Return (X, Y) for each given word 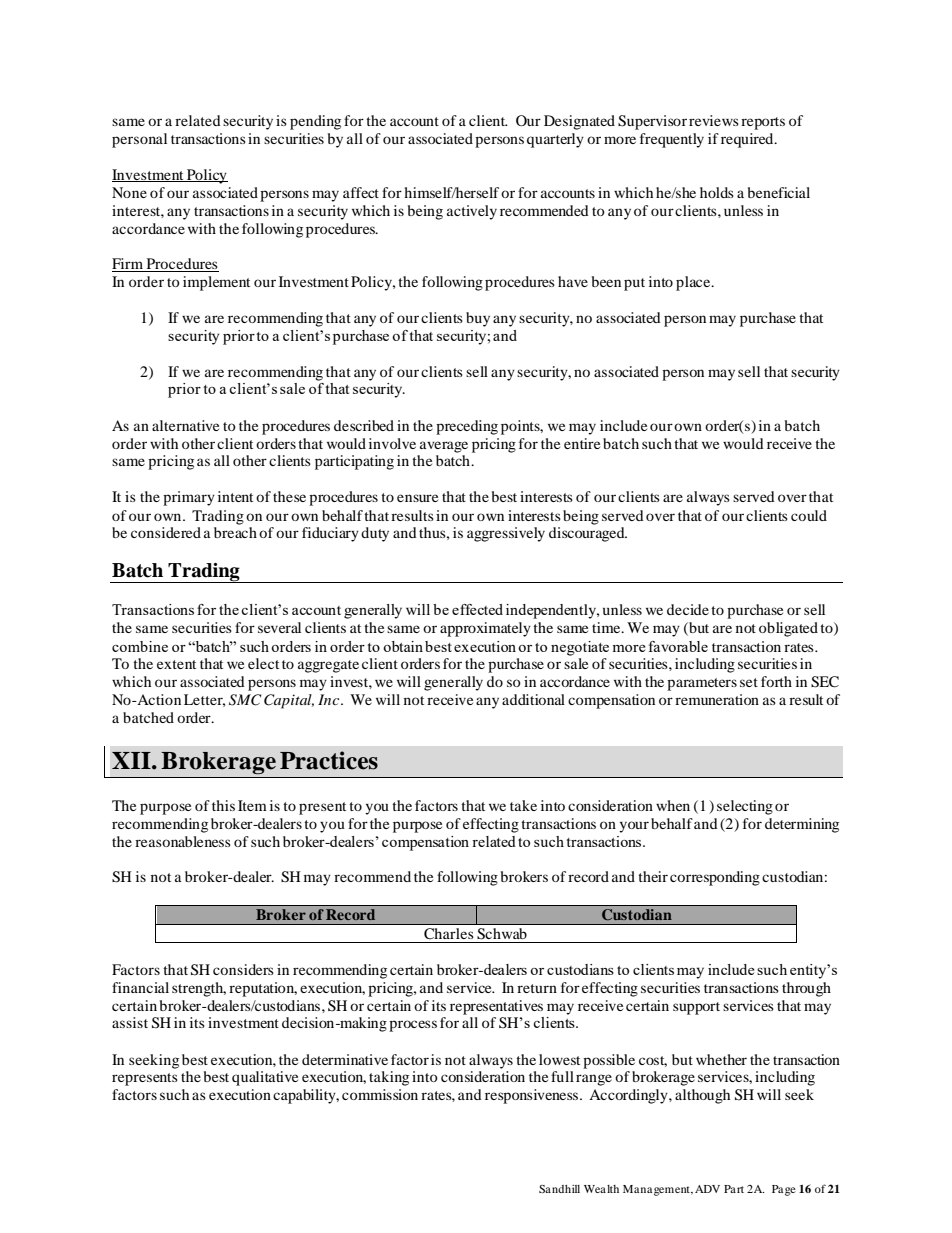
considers (243, 969)
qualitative (265, 1078)
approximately (485, 629)
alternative (185, 425)
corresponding (715, 878)
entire (582, 443)
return (537, 988)
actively (472, 212)
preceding (467, 427)
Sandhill (559, 1189)
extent (176, 664)
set (749, 682)
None (129, 192)
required (748, 140)
